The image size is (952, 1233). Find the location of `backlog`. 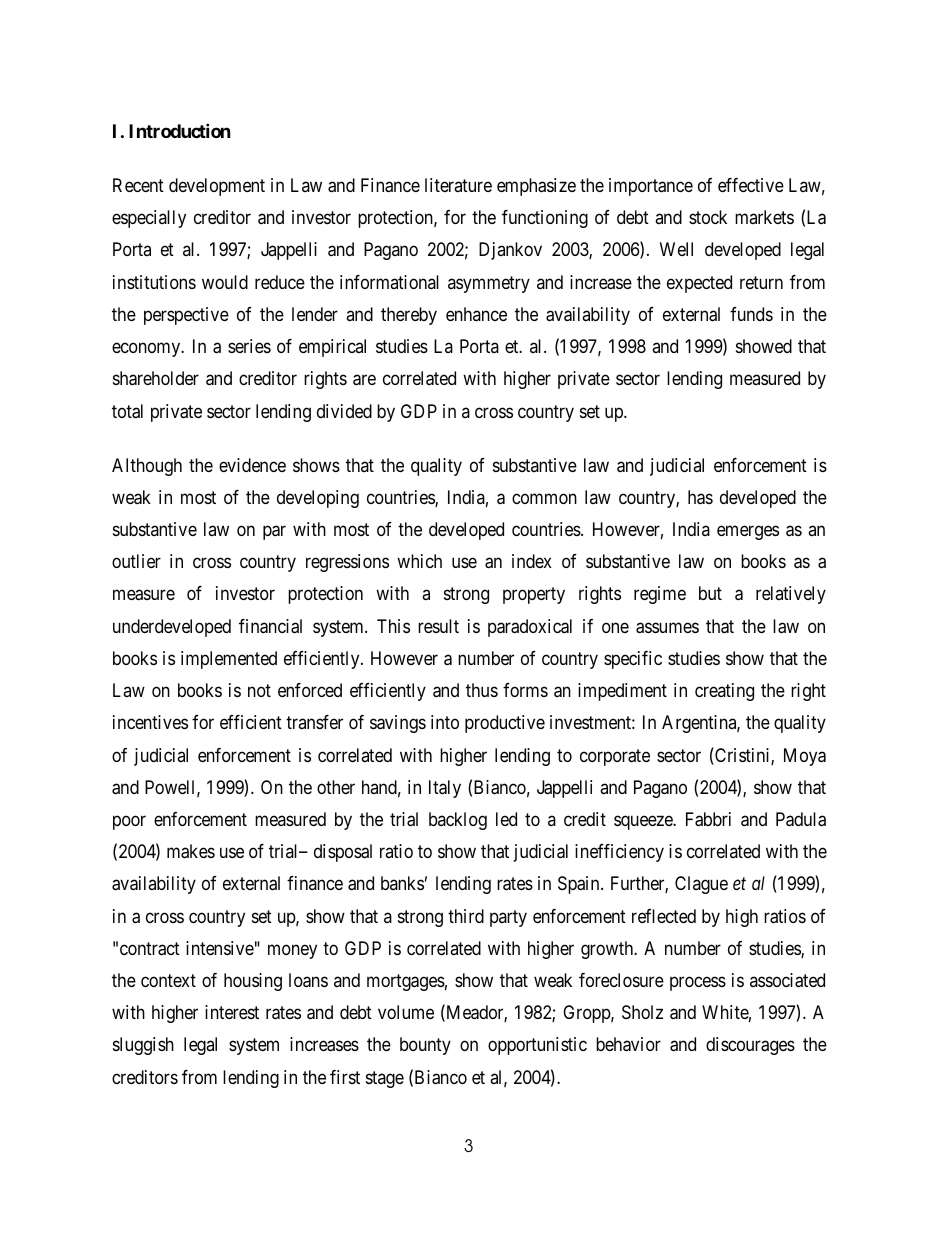

backlog is located at coordinates (458, 821).
